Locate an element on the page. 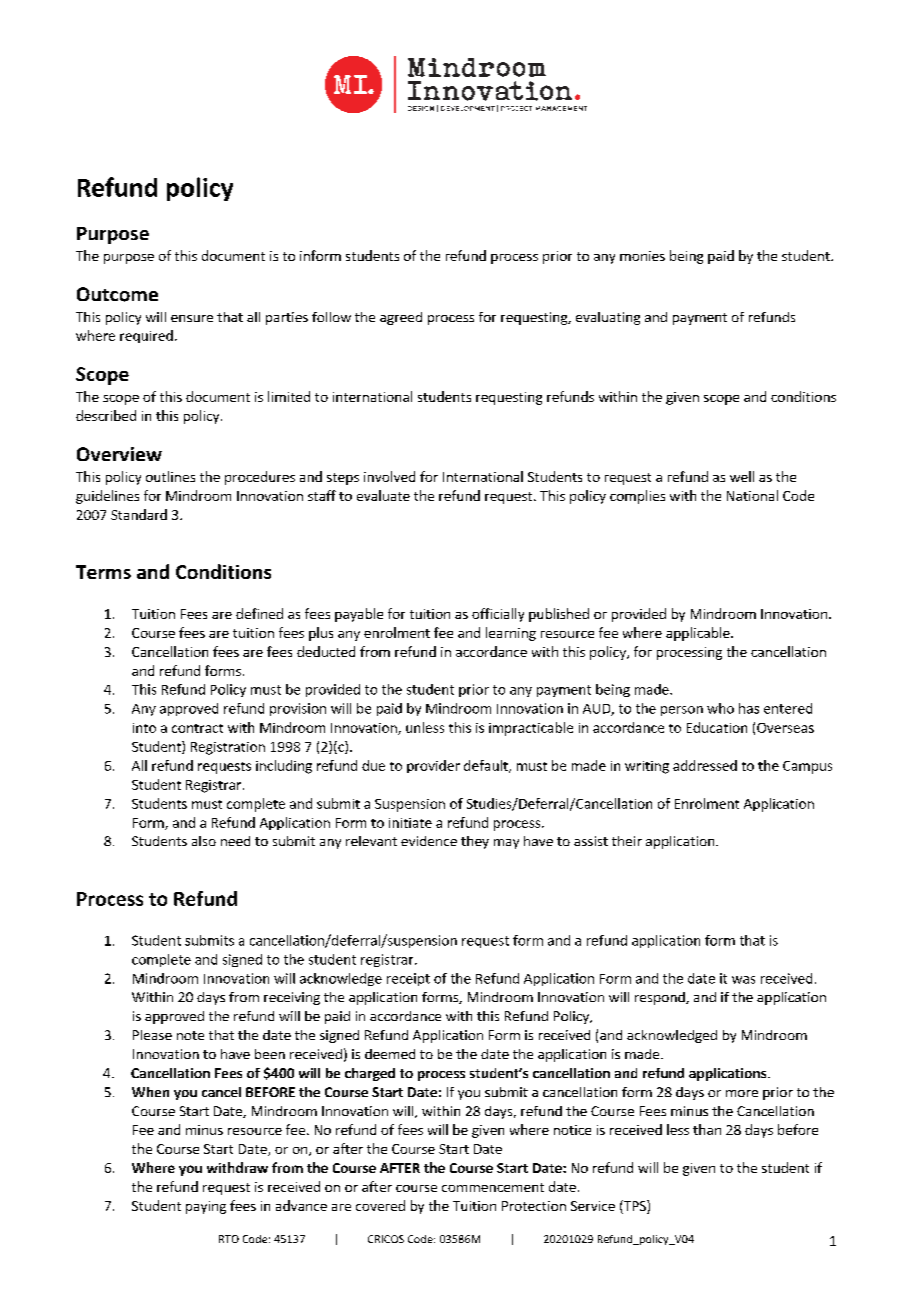 This page has height=1308, width=924. note is located at coordinates (190, 1035).
